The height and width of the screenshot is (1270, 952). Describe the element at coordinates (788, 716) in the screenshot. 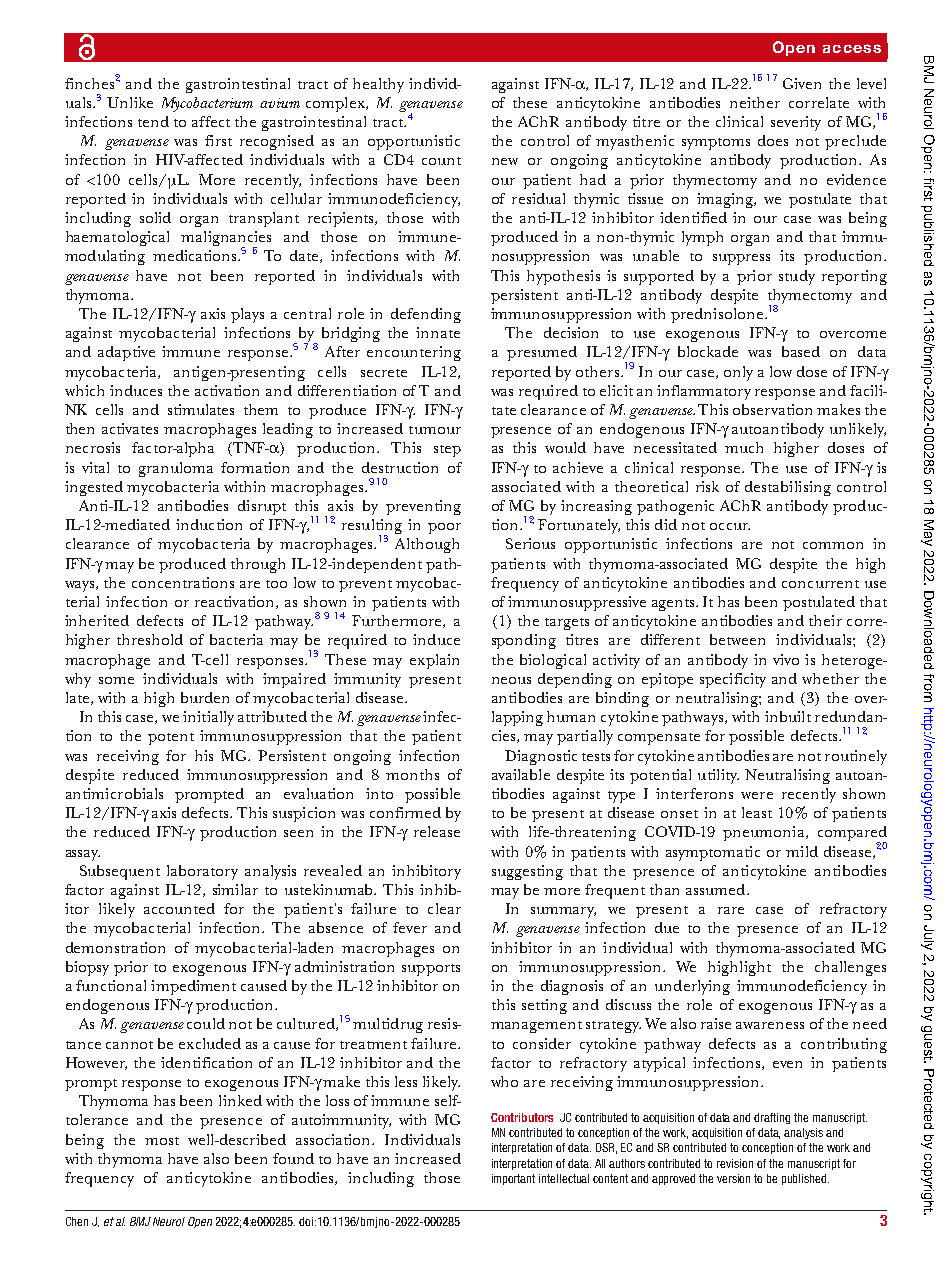

I see `inbuilt` at that location.
